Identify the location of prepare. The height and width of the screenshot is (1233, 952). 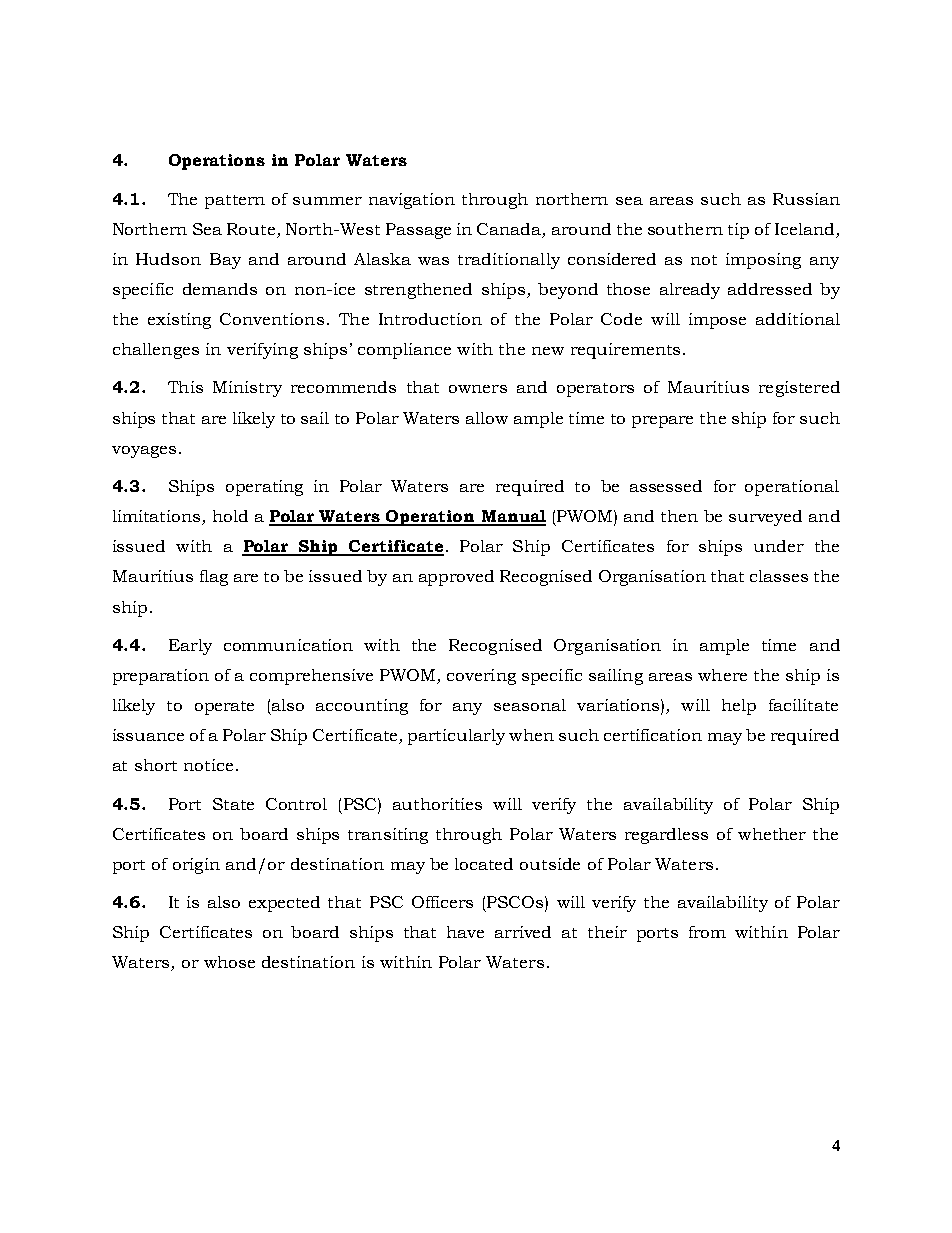
(662, 422).
